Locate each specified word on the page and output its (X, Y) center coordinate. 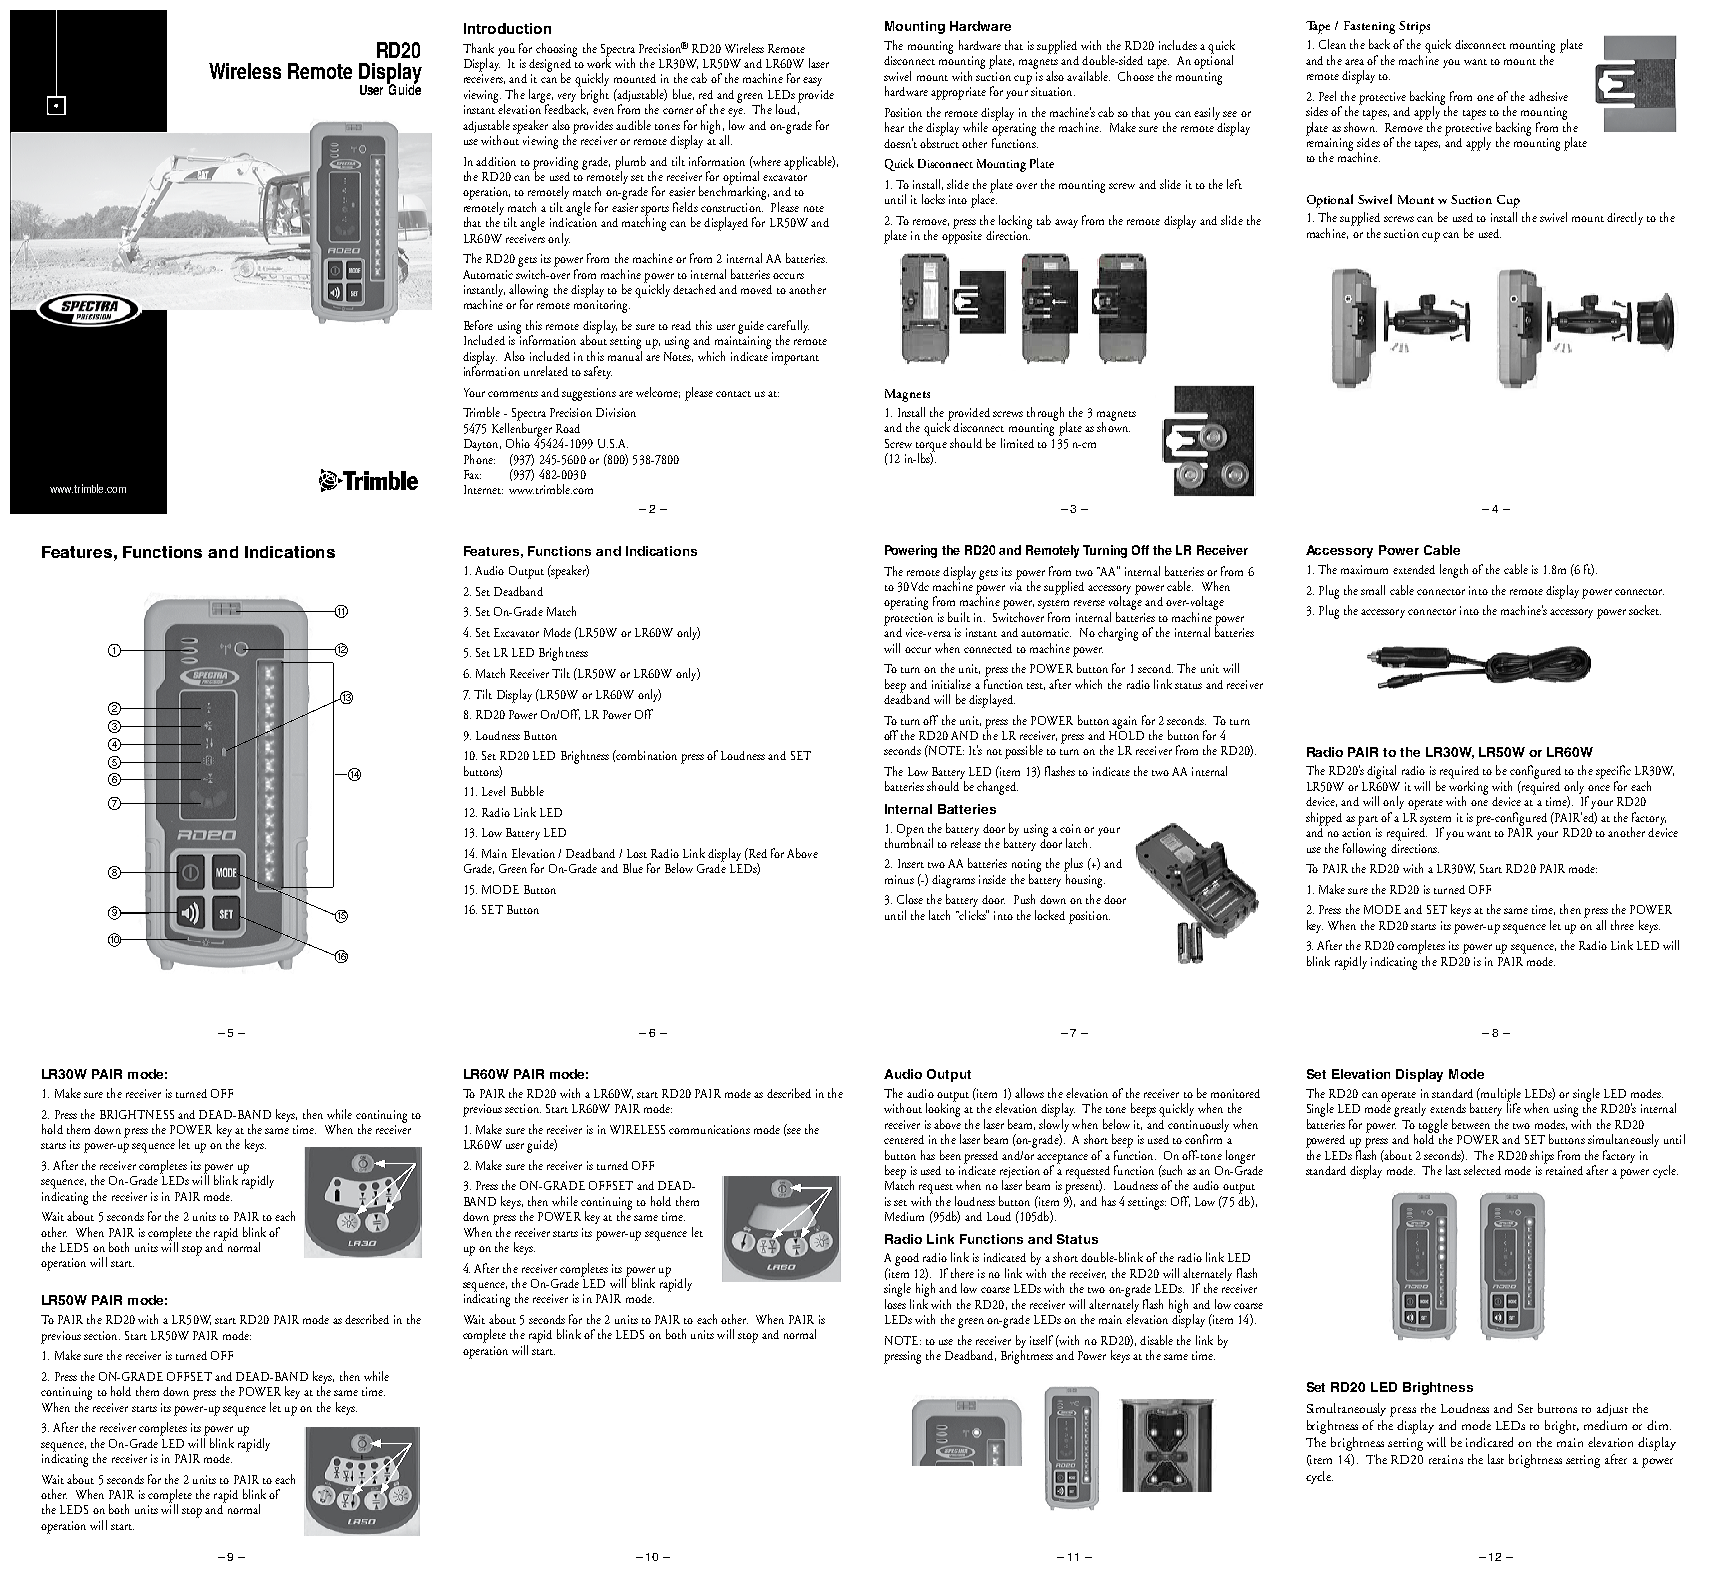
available (1088, 76)
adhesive (1548, 96)
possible (1024, 752)
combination (646, 755)
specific (1613, 772)
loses (895, 1302)
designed (550, 66)
